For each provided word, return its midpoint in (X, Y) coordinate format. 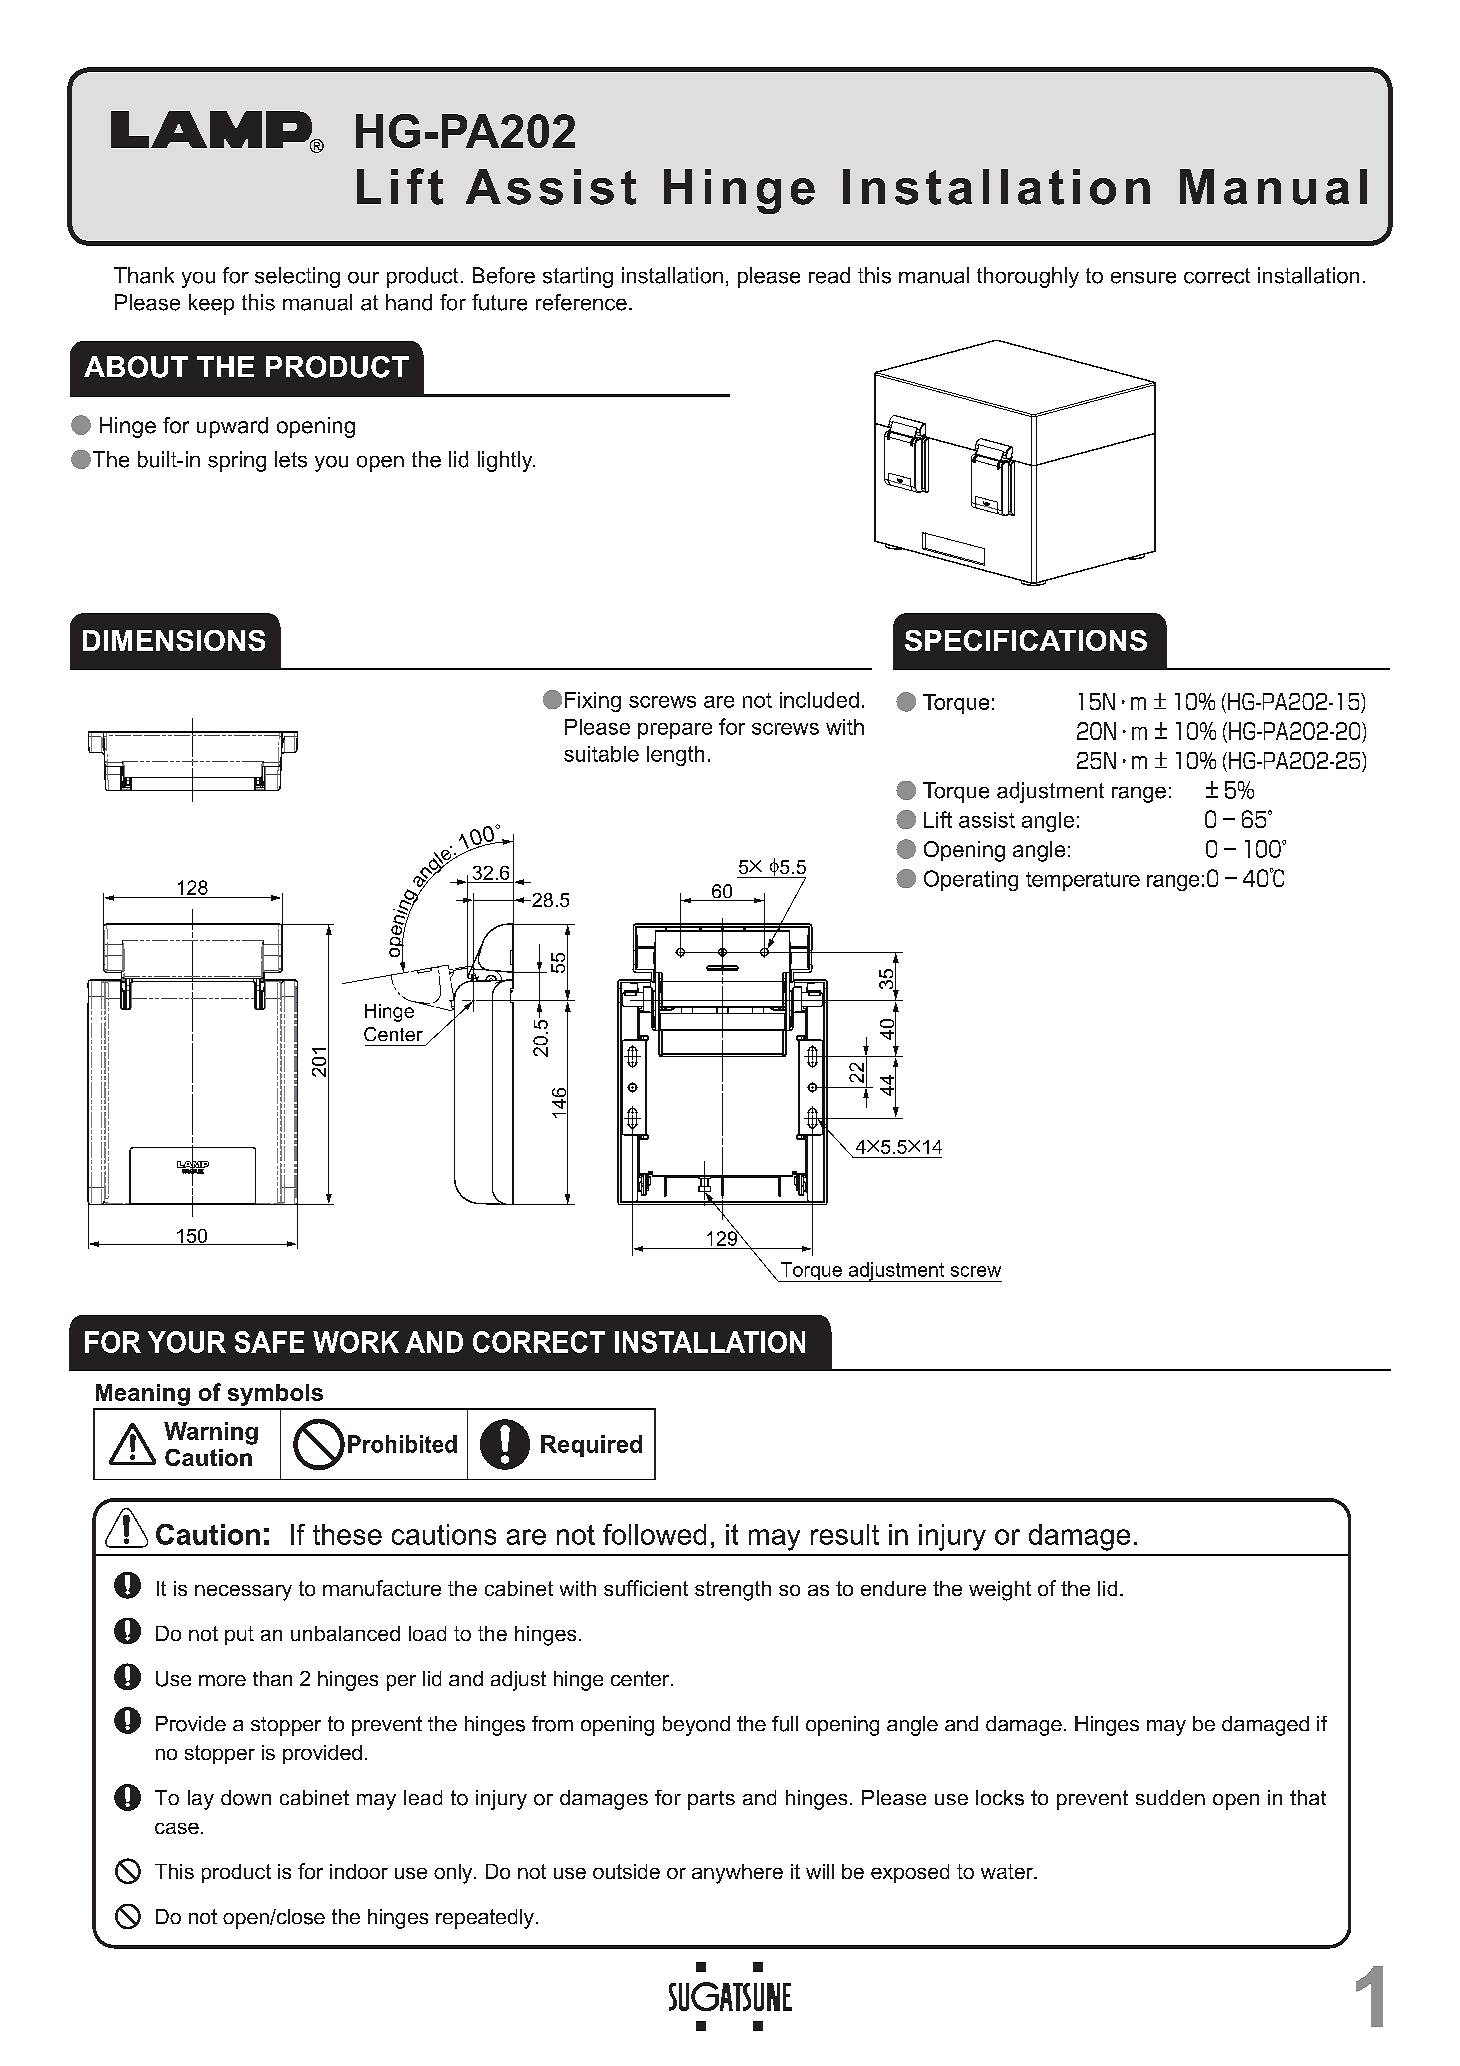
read (829, 275)
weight (1000, 1591)
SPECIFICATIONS (1026, 640)
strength (733, 1591)
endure (893, 1588)
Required (591, 1446)
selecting (297, 277)
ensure (1143, 278)
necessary (243, 1593)
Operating (971, 880)
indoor (359, 1871)
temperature (1083, 881)
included (819, 700)
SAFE (269, 1342)
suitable (601, 754)
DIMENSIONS (174, 640)
